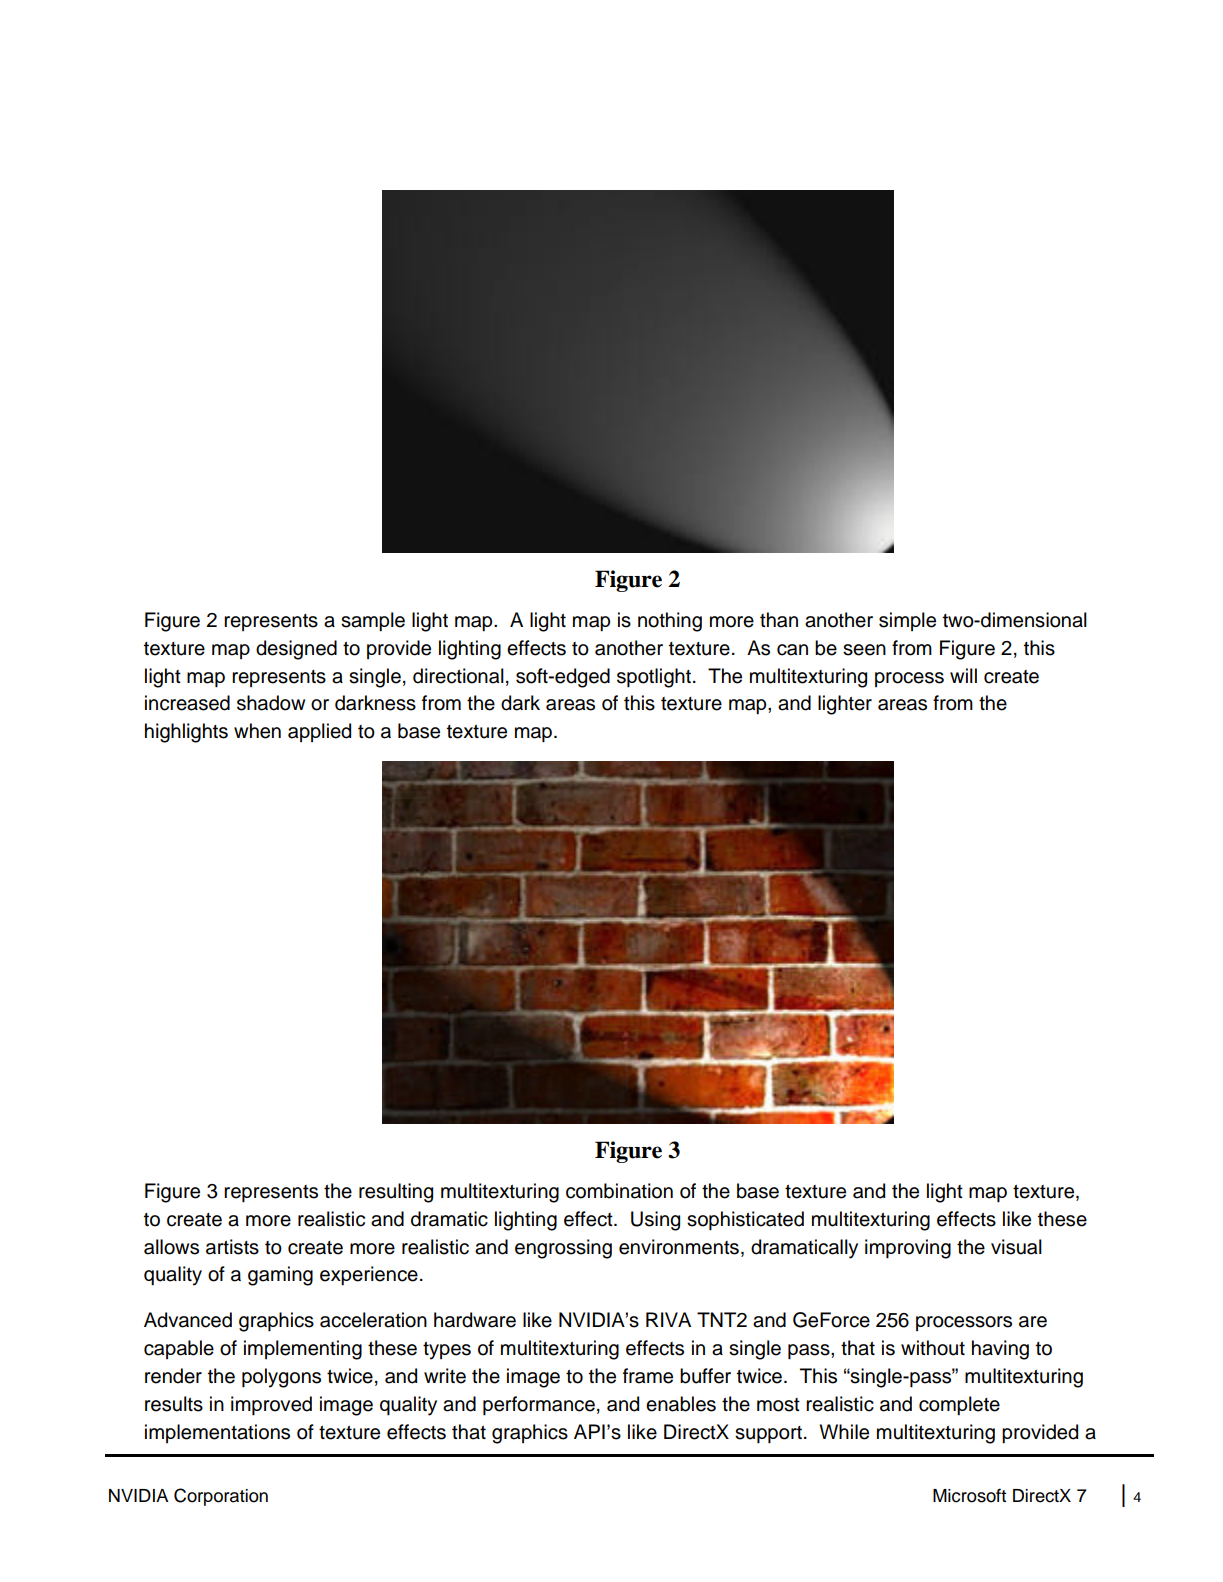 This image has height=1582, width=1223. I want to click on nothing, so click(670, 622).
